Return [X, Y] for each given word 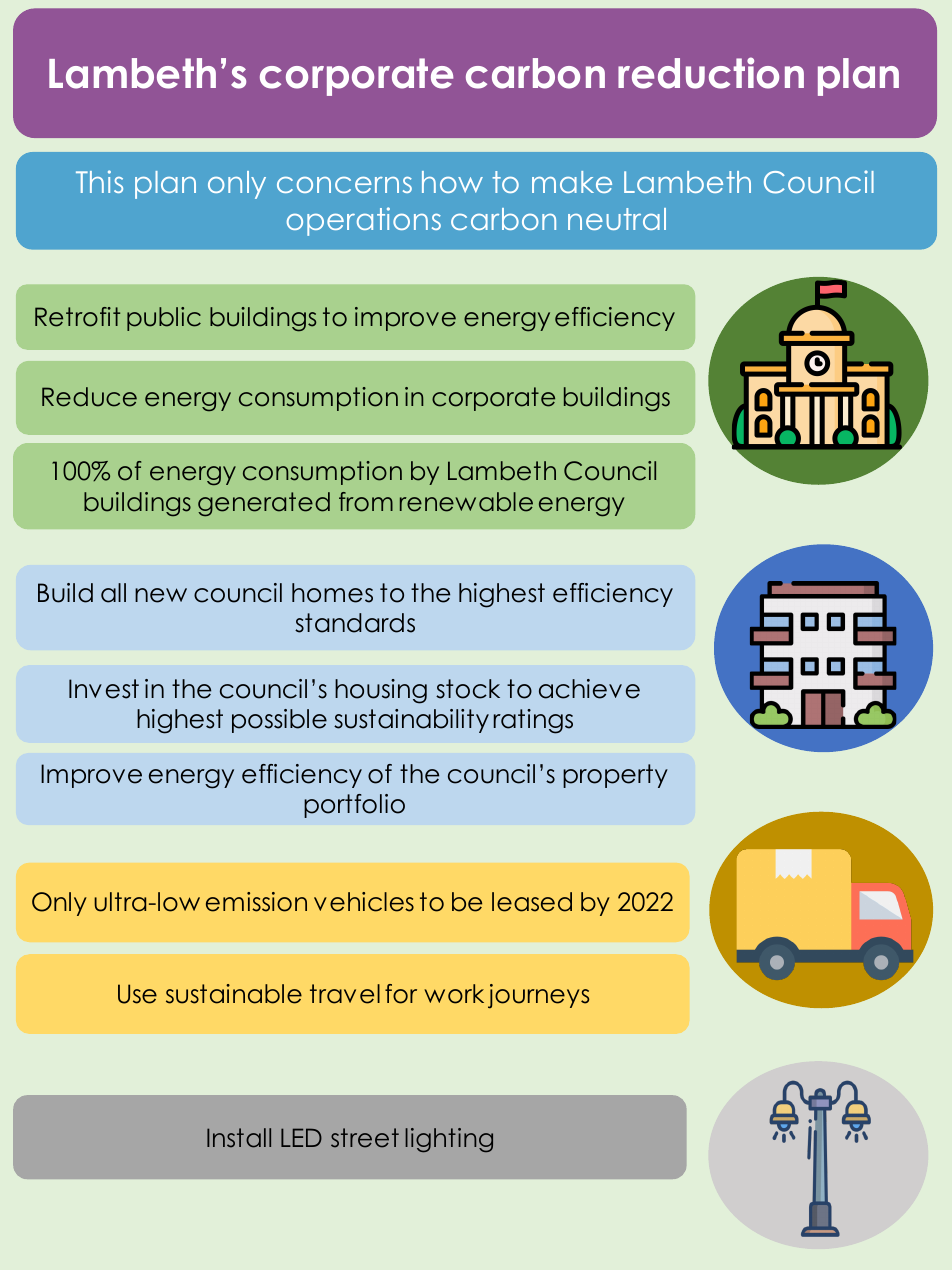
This [99, 181]
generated [264, 504]
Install [239, 1138]
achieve [589, 689]
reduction [711, 73]
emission [256, 902]
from [366, 502]
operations [364, 221]
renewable [466, 502]
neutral [617, 219]
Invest [104, 689]
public [164, 319]
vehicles [364, 902]
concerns [344, 185]
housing [381, 691]
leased [532, 902]
